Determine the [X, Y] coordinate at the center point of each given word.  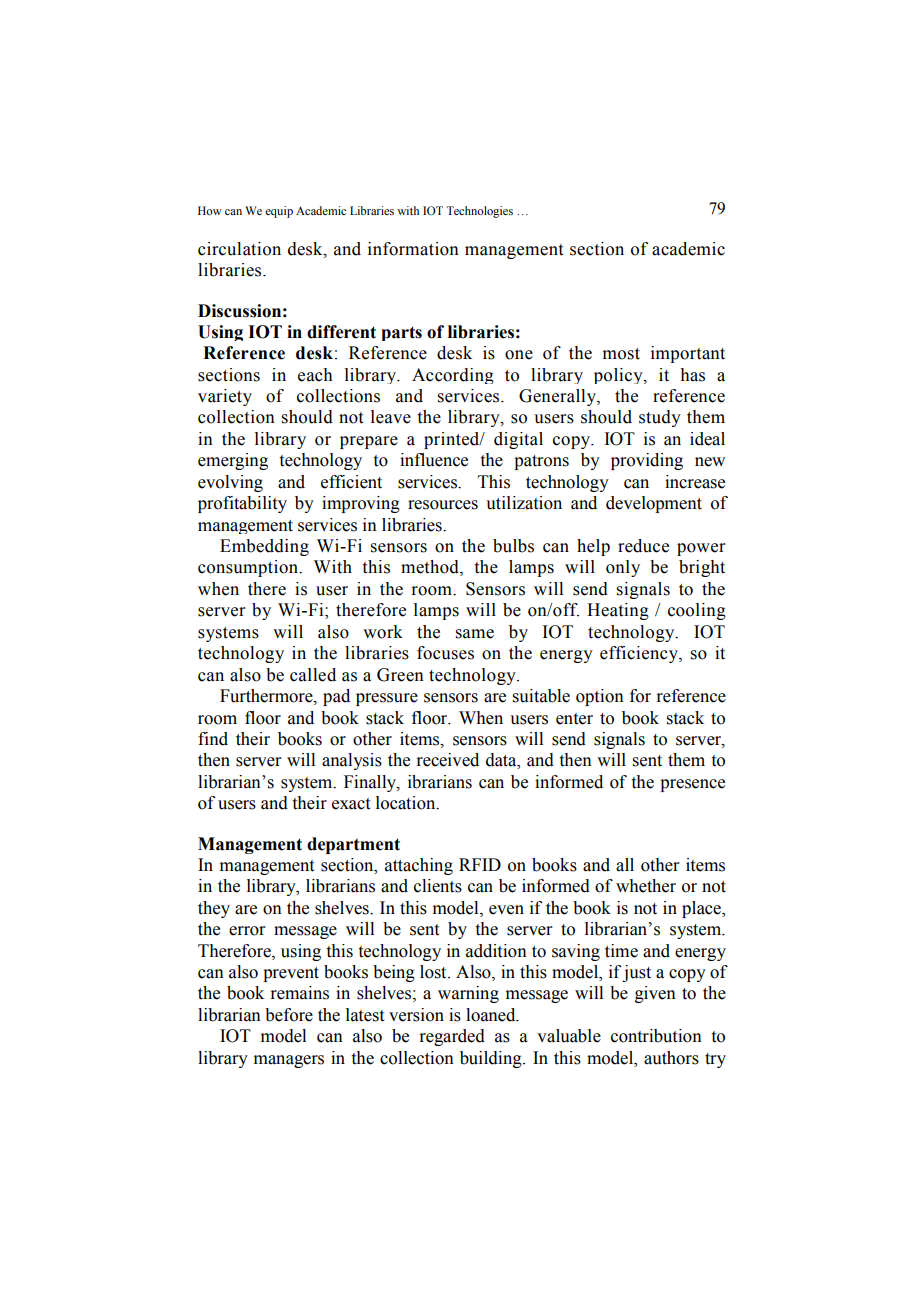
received [447, 760]
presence [692, 785]
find [213, 739]
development [654, 504]
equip [279, 212]
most [621, 354]
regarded [452, 1037]
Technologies [479, 212]
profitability [242, 504]
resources [443, 505]
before [289, 1015]
